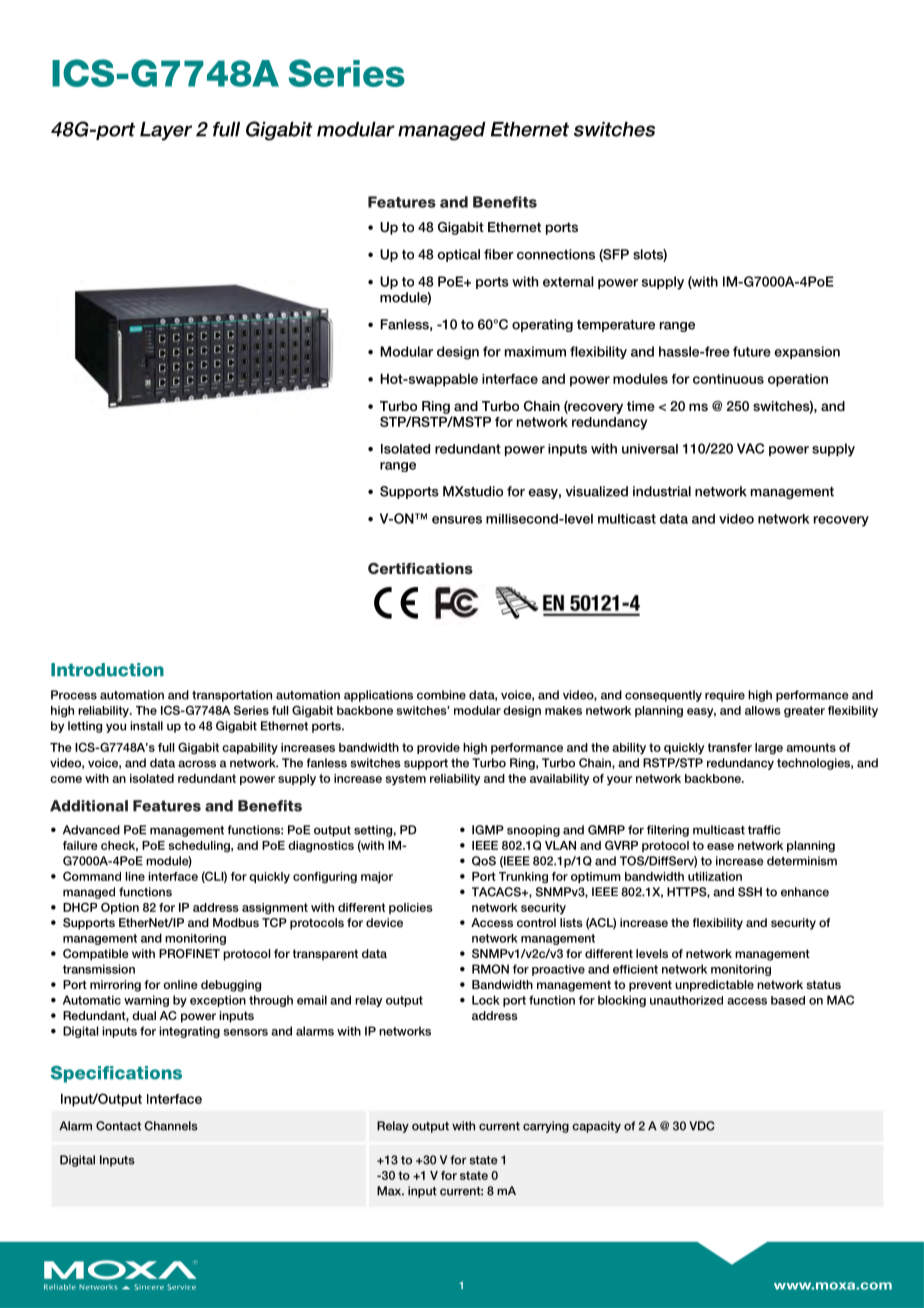 The height and width of the screenshot is (1308, 924). What do you see at coordinates (488, 830) in the screenshot?
I see `IGMP` at bounding box center [488, 830].
